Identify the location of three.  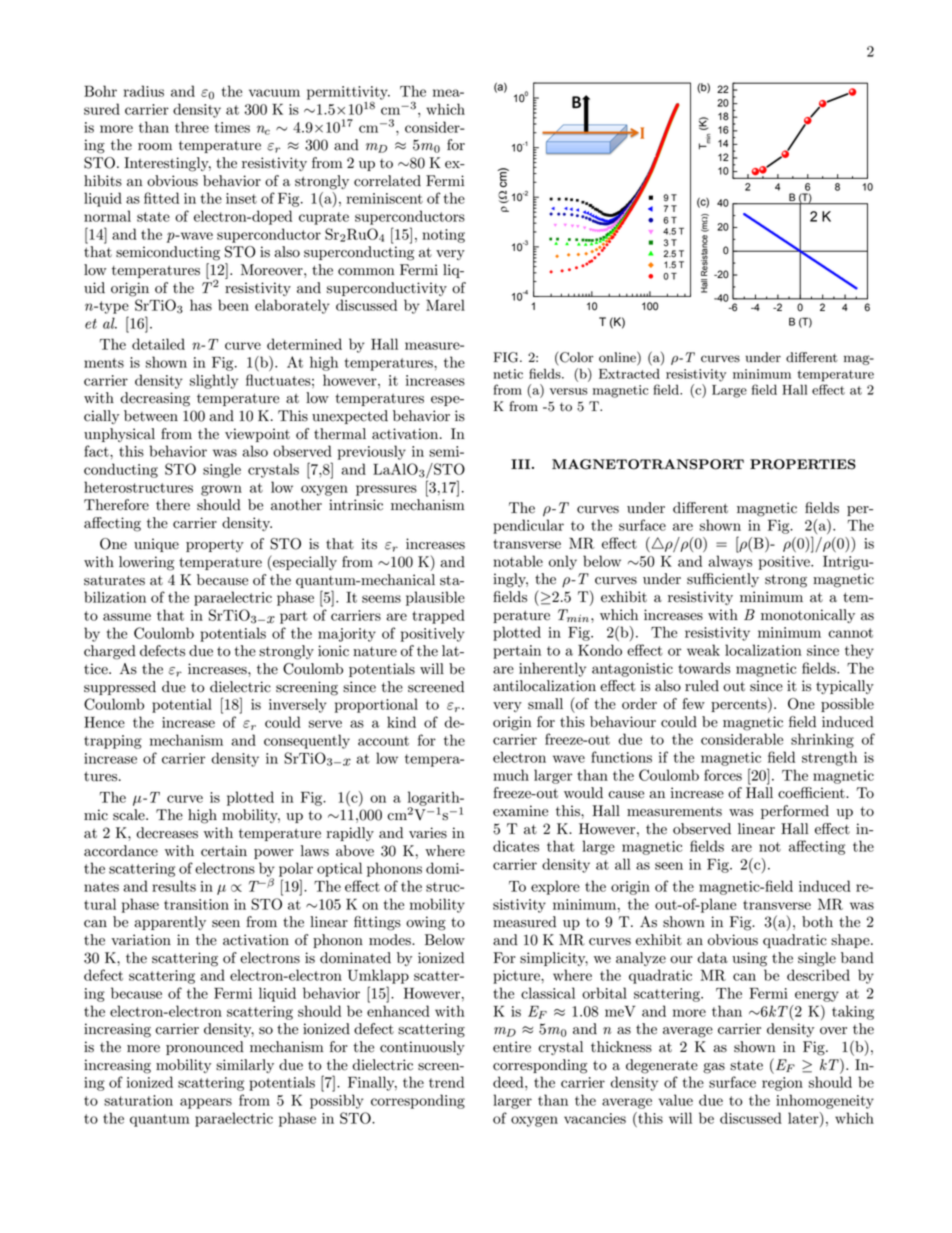
(192, 127).
